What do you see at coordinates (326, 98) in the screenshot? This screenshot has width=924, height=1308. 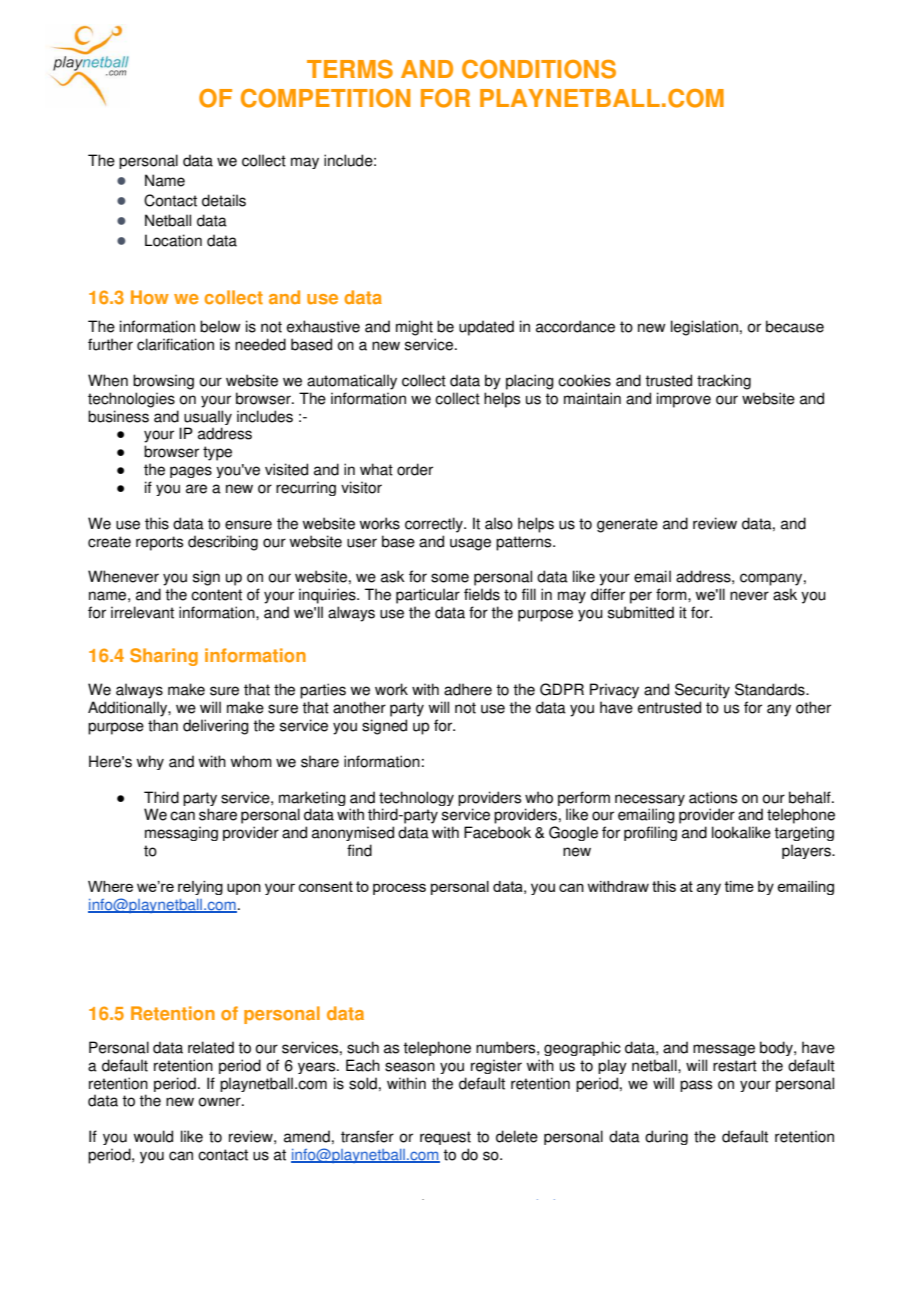 I see `COMPETITION` at bounding box center [326, 98].
